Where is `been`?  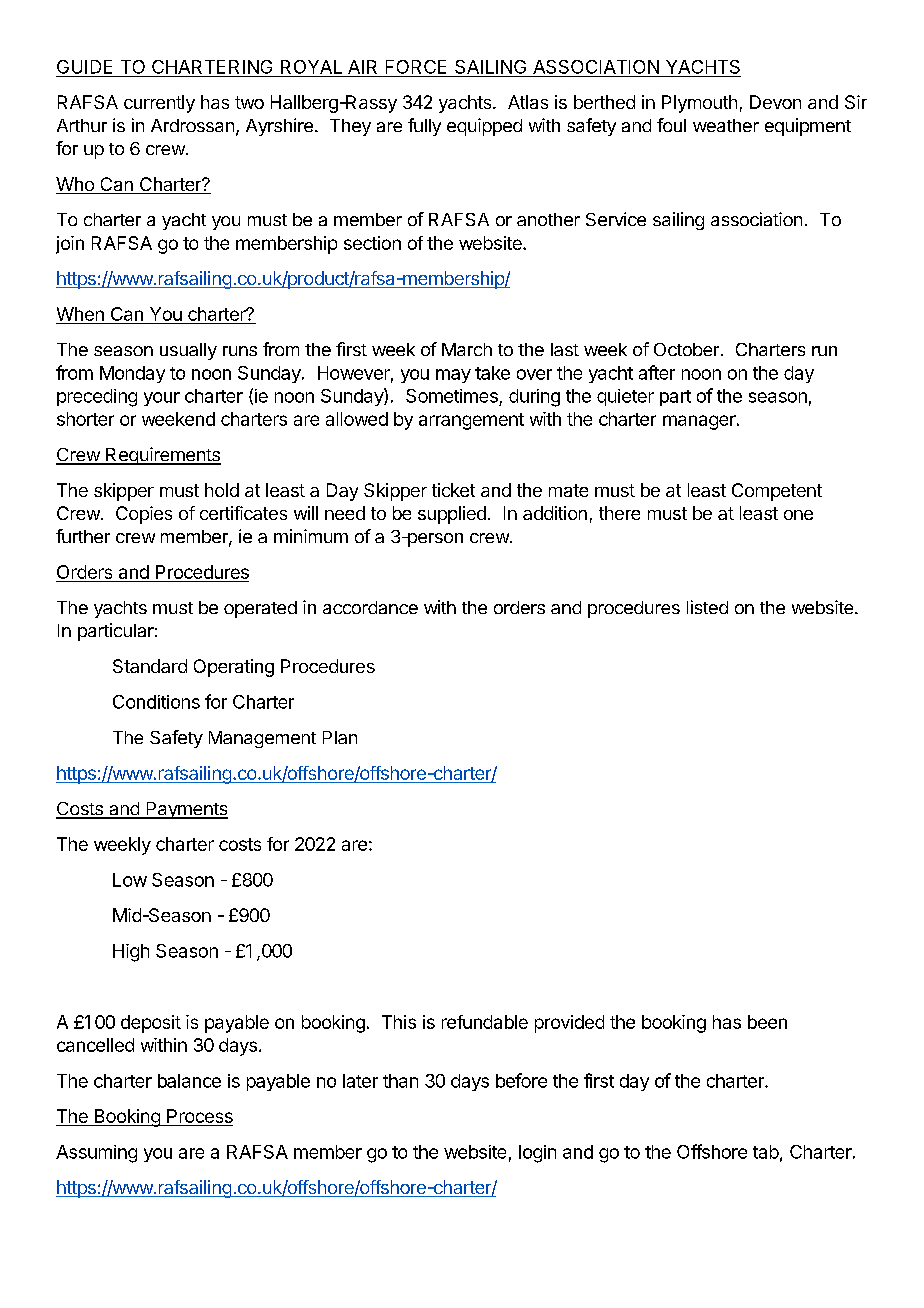
been is located at coordinates (767, 1022).
